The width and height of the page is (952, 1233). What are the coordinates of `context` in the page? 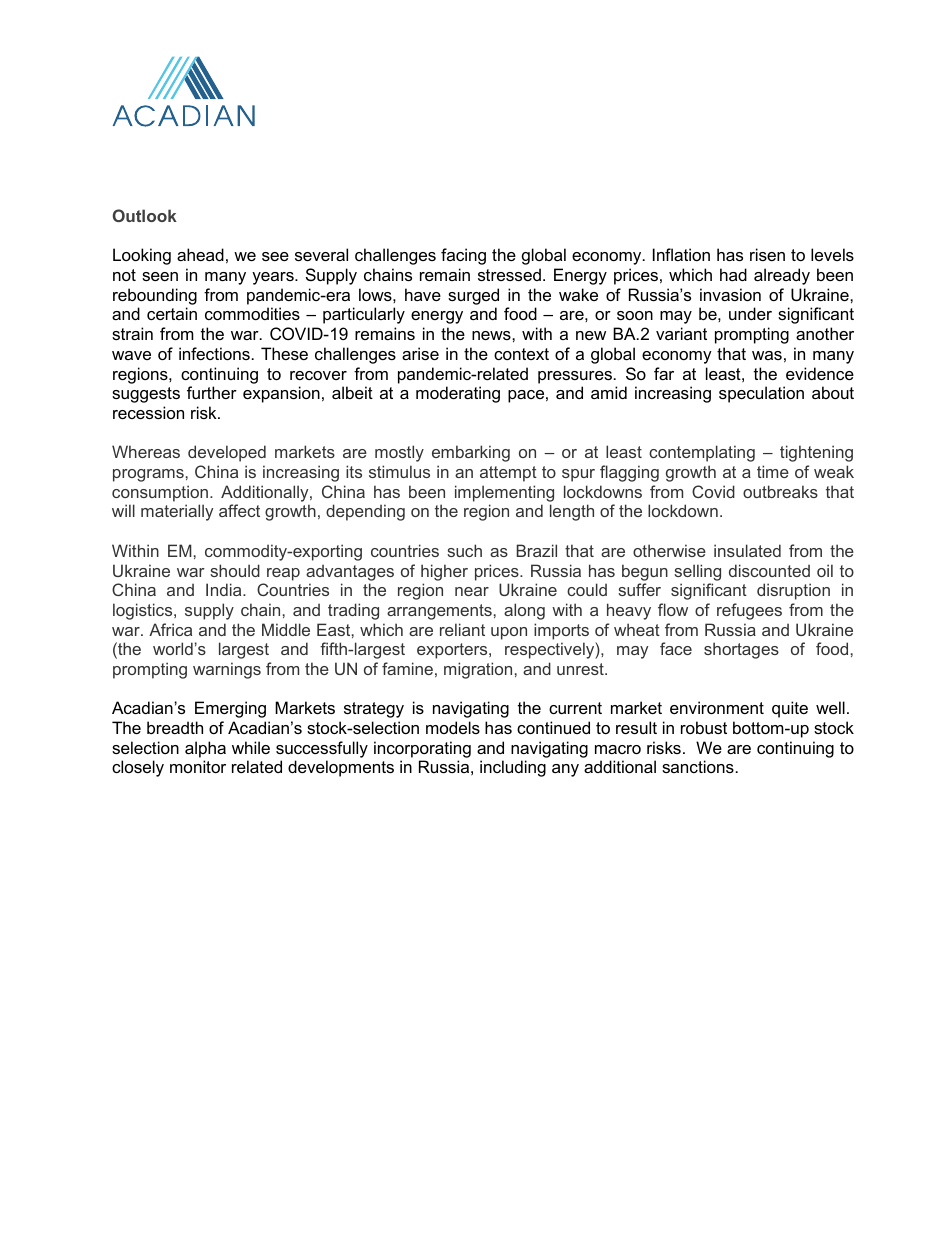 It's located at (521, 354).
